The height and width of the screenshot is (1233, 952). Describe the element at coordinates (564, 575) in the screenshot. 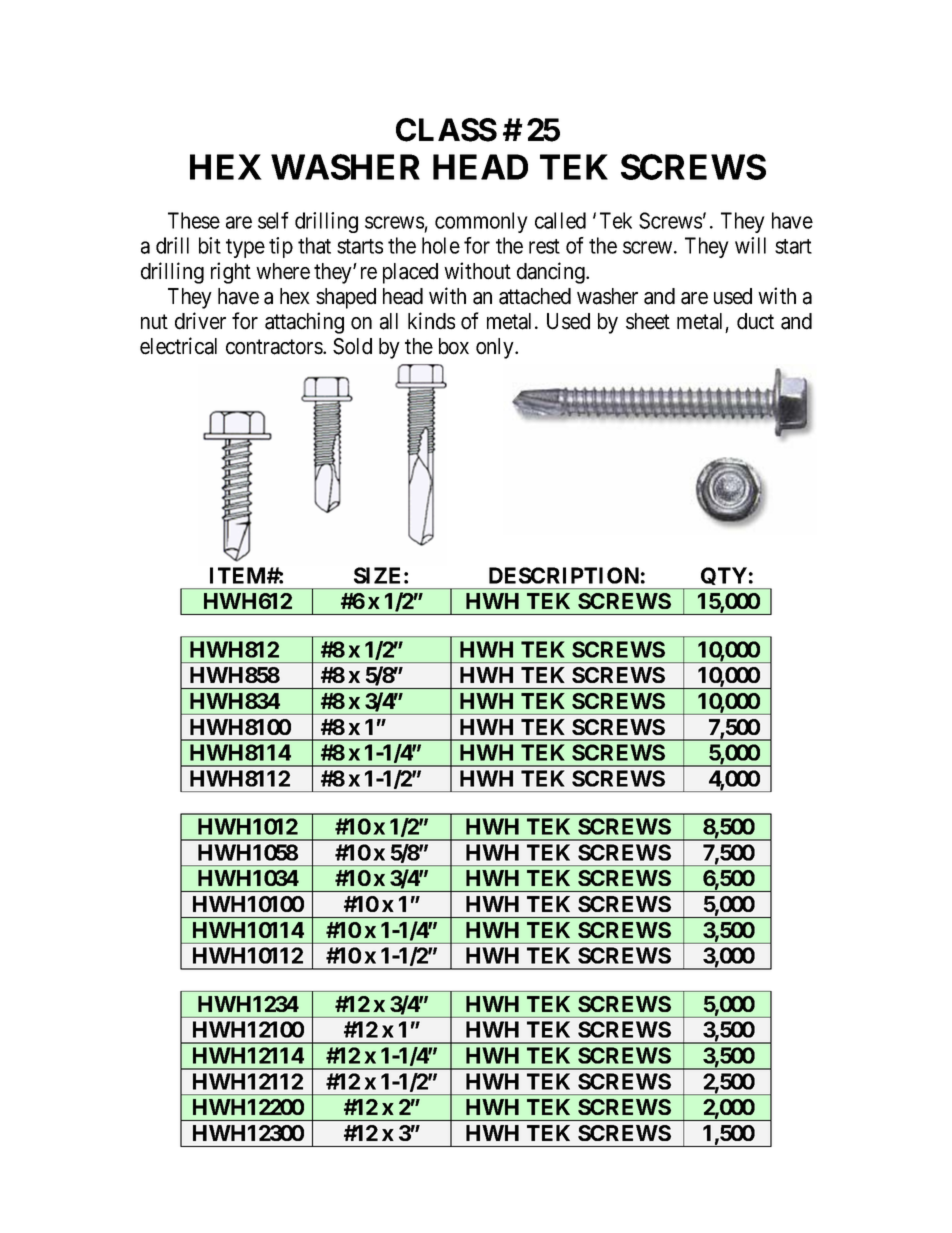

I see `DESCRIPTION` at that location.
